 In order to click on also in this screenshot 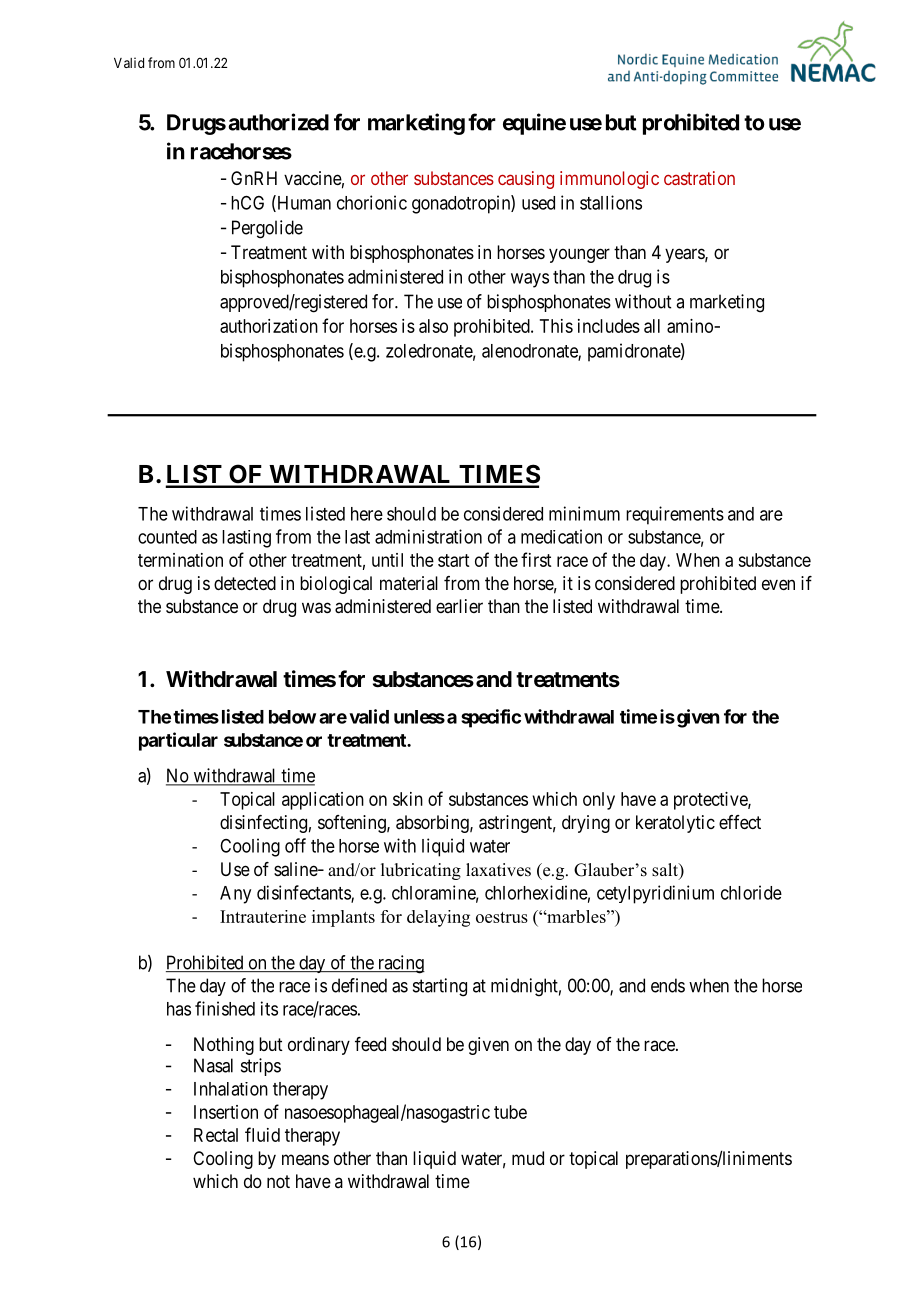, I will do `click(433, 326)`.
